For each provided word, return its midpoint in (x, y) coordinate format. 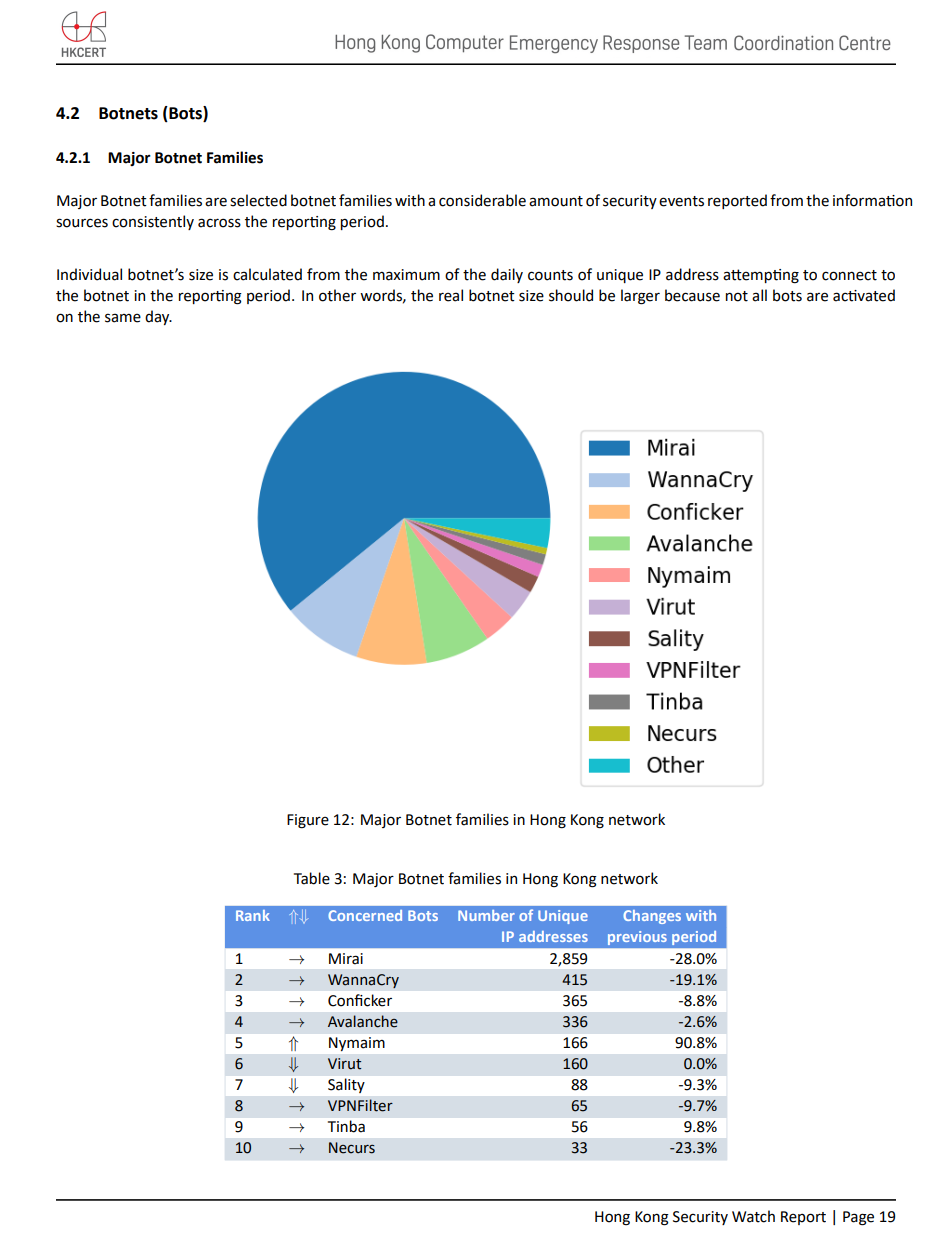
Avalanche (363, 1021)
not (737, 296)
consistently (153, 222)
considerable (482, 200)
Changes (652, 917)
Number (486, 915)
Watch (753, 1216)
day (158, 317)
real (451, 295)
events (681, 201)
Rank (253, 915)
